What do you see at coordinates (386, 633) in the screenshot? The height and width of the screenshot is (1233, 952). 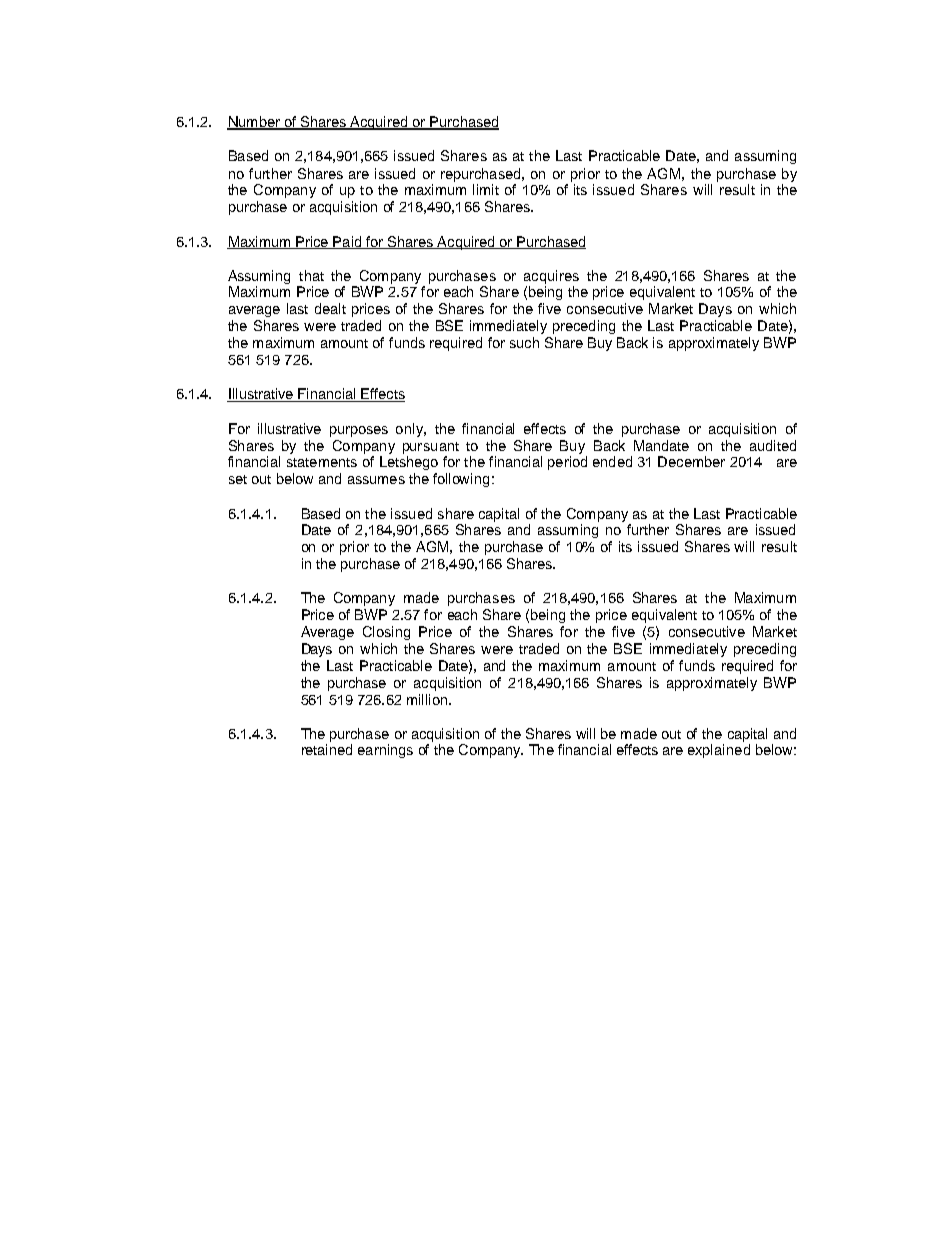 I see `Closing` at bounding box center [386, 633].
